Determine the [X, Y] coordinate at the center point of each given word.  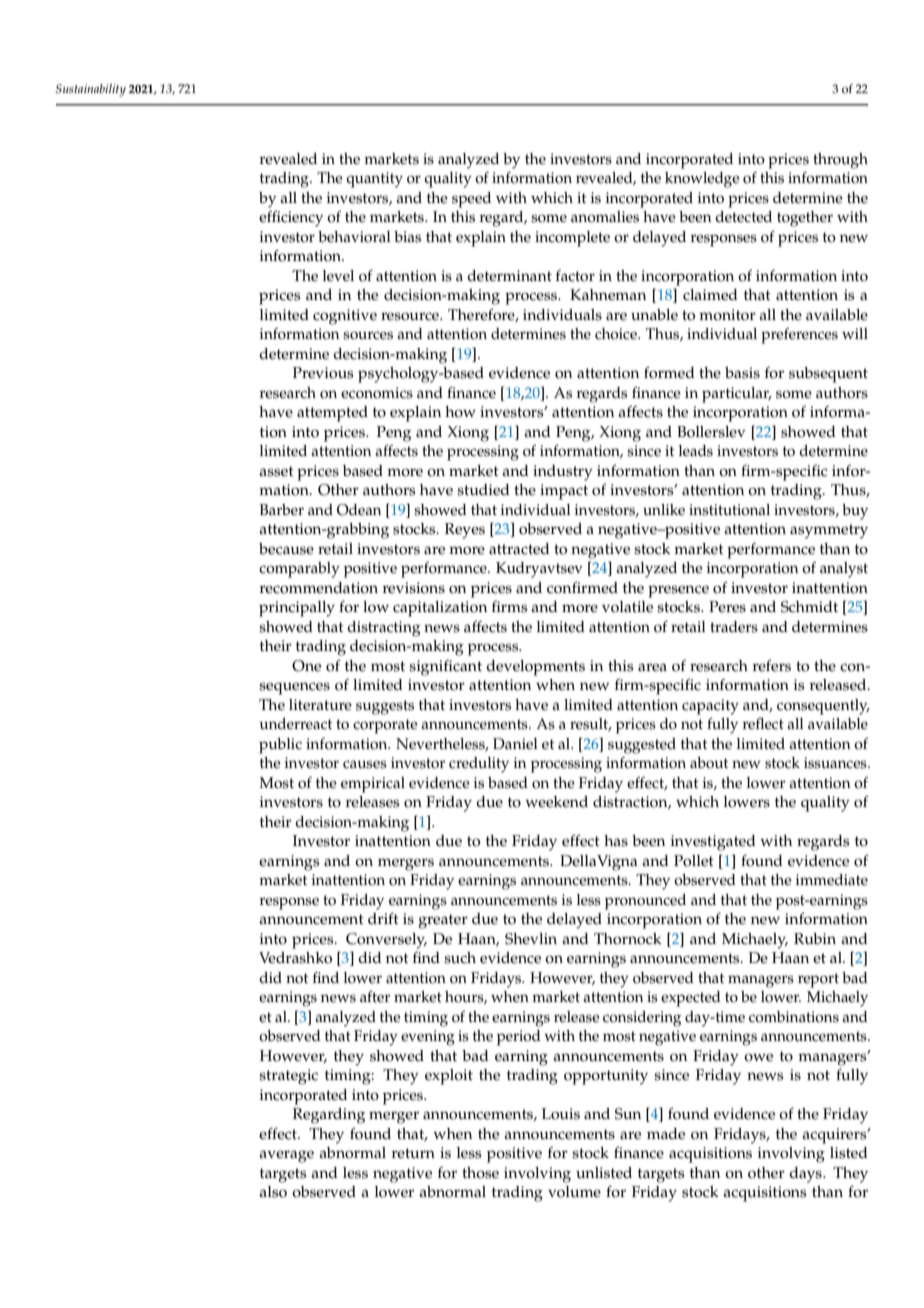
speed [471, 200]
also [273, 1192]
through [840, 161]
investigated [713, 843]
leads [696, 451]
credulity [479, 765]
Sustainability [91, 90]
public [280, 746]
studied [483, 490]
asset [276, 471]
